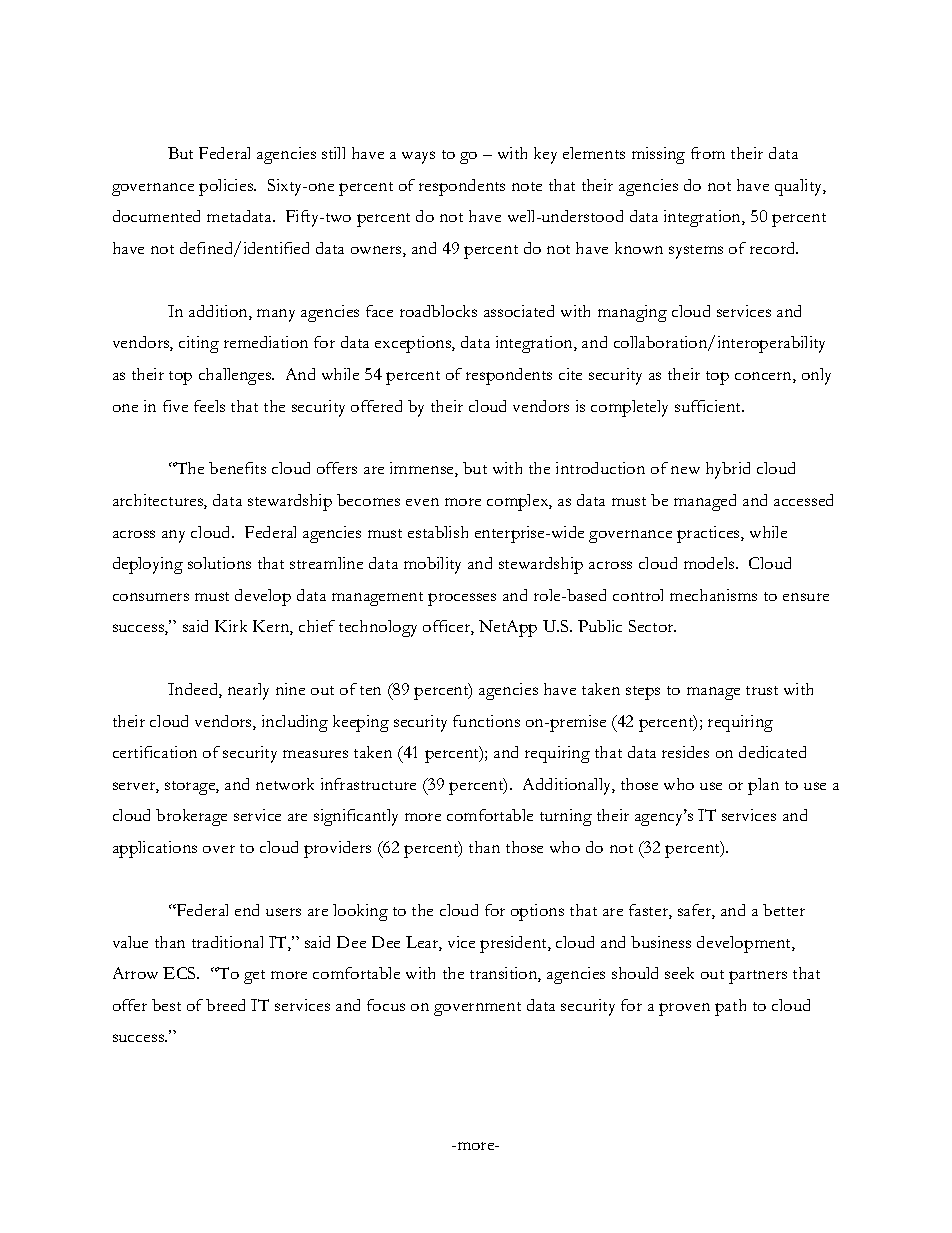 Image resolution: width=952 pixels, height=1233 pixels. What do you see at coordinates (708, 153) in the screenshot?
I see `from` at bounding box center [708, 153].
